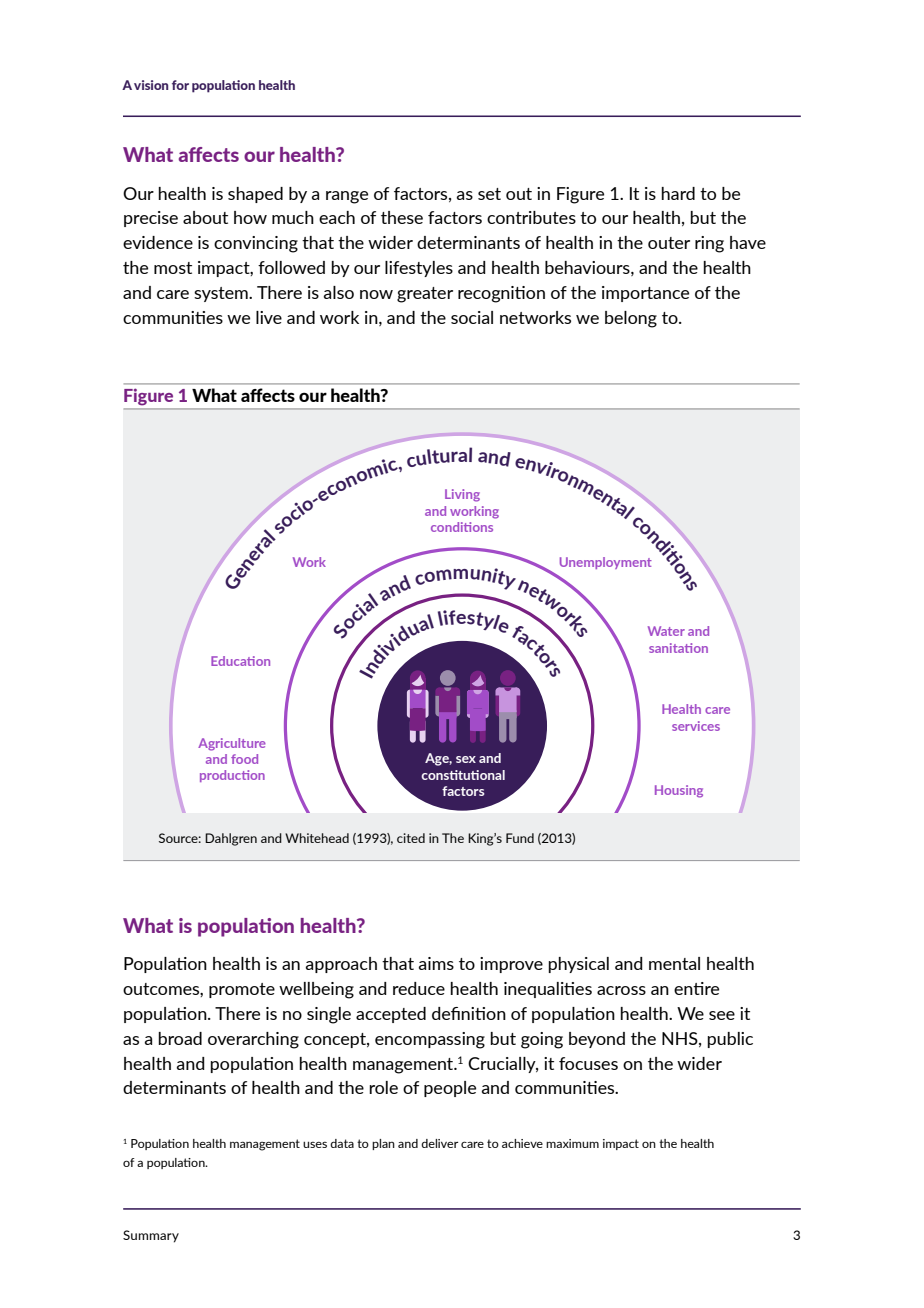 The height and width of the screenshot is (1308, 924). Describe the element at coordinates (180, 85) in the screenshot. I see `for` at that location.
